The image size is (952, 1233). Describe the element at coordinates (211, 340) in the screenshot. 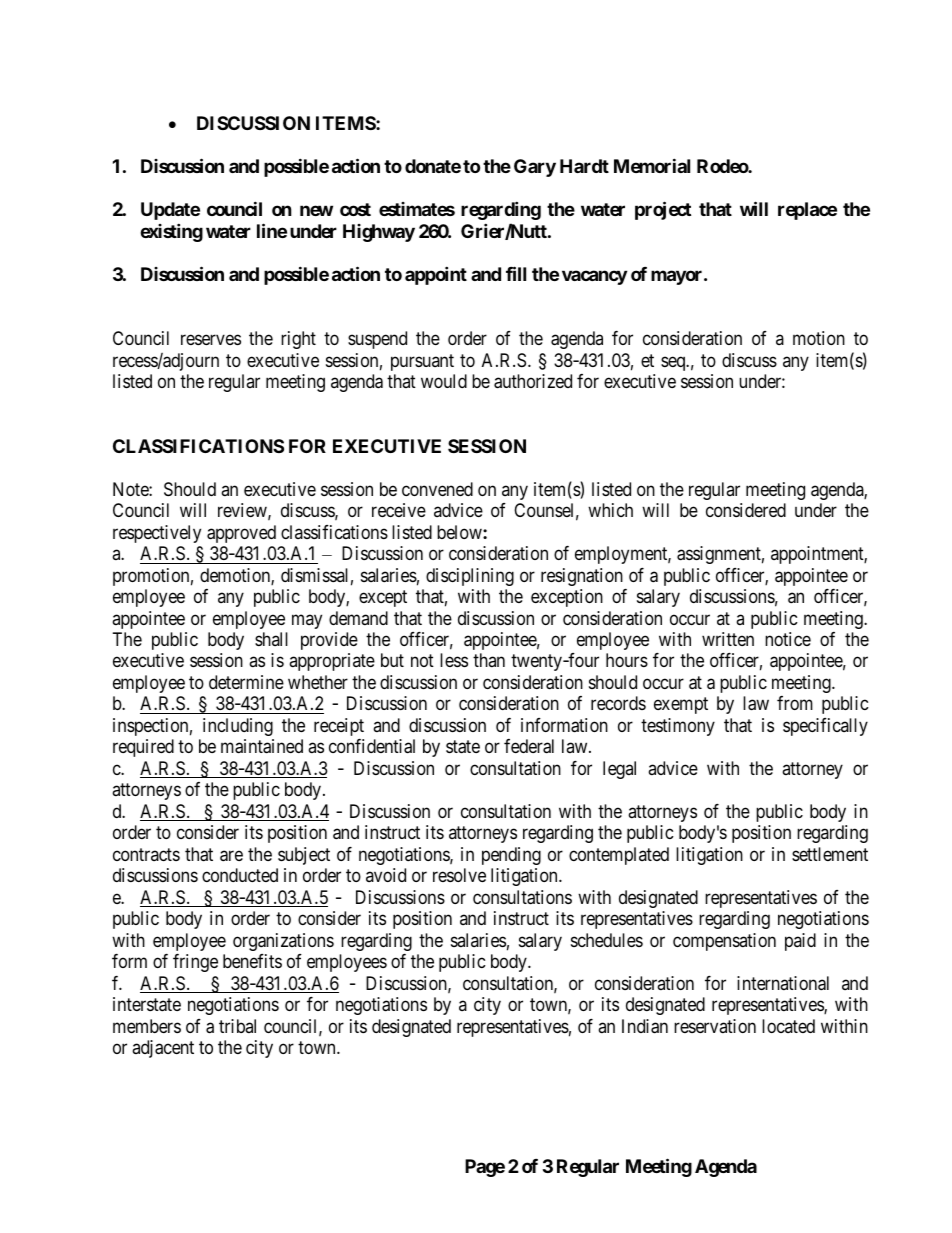

I see `reserves` at that location.
